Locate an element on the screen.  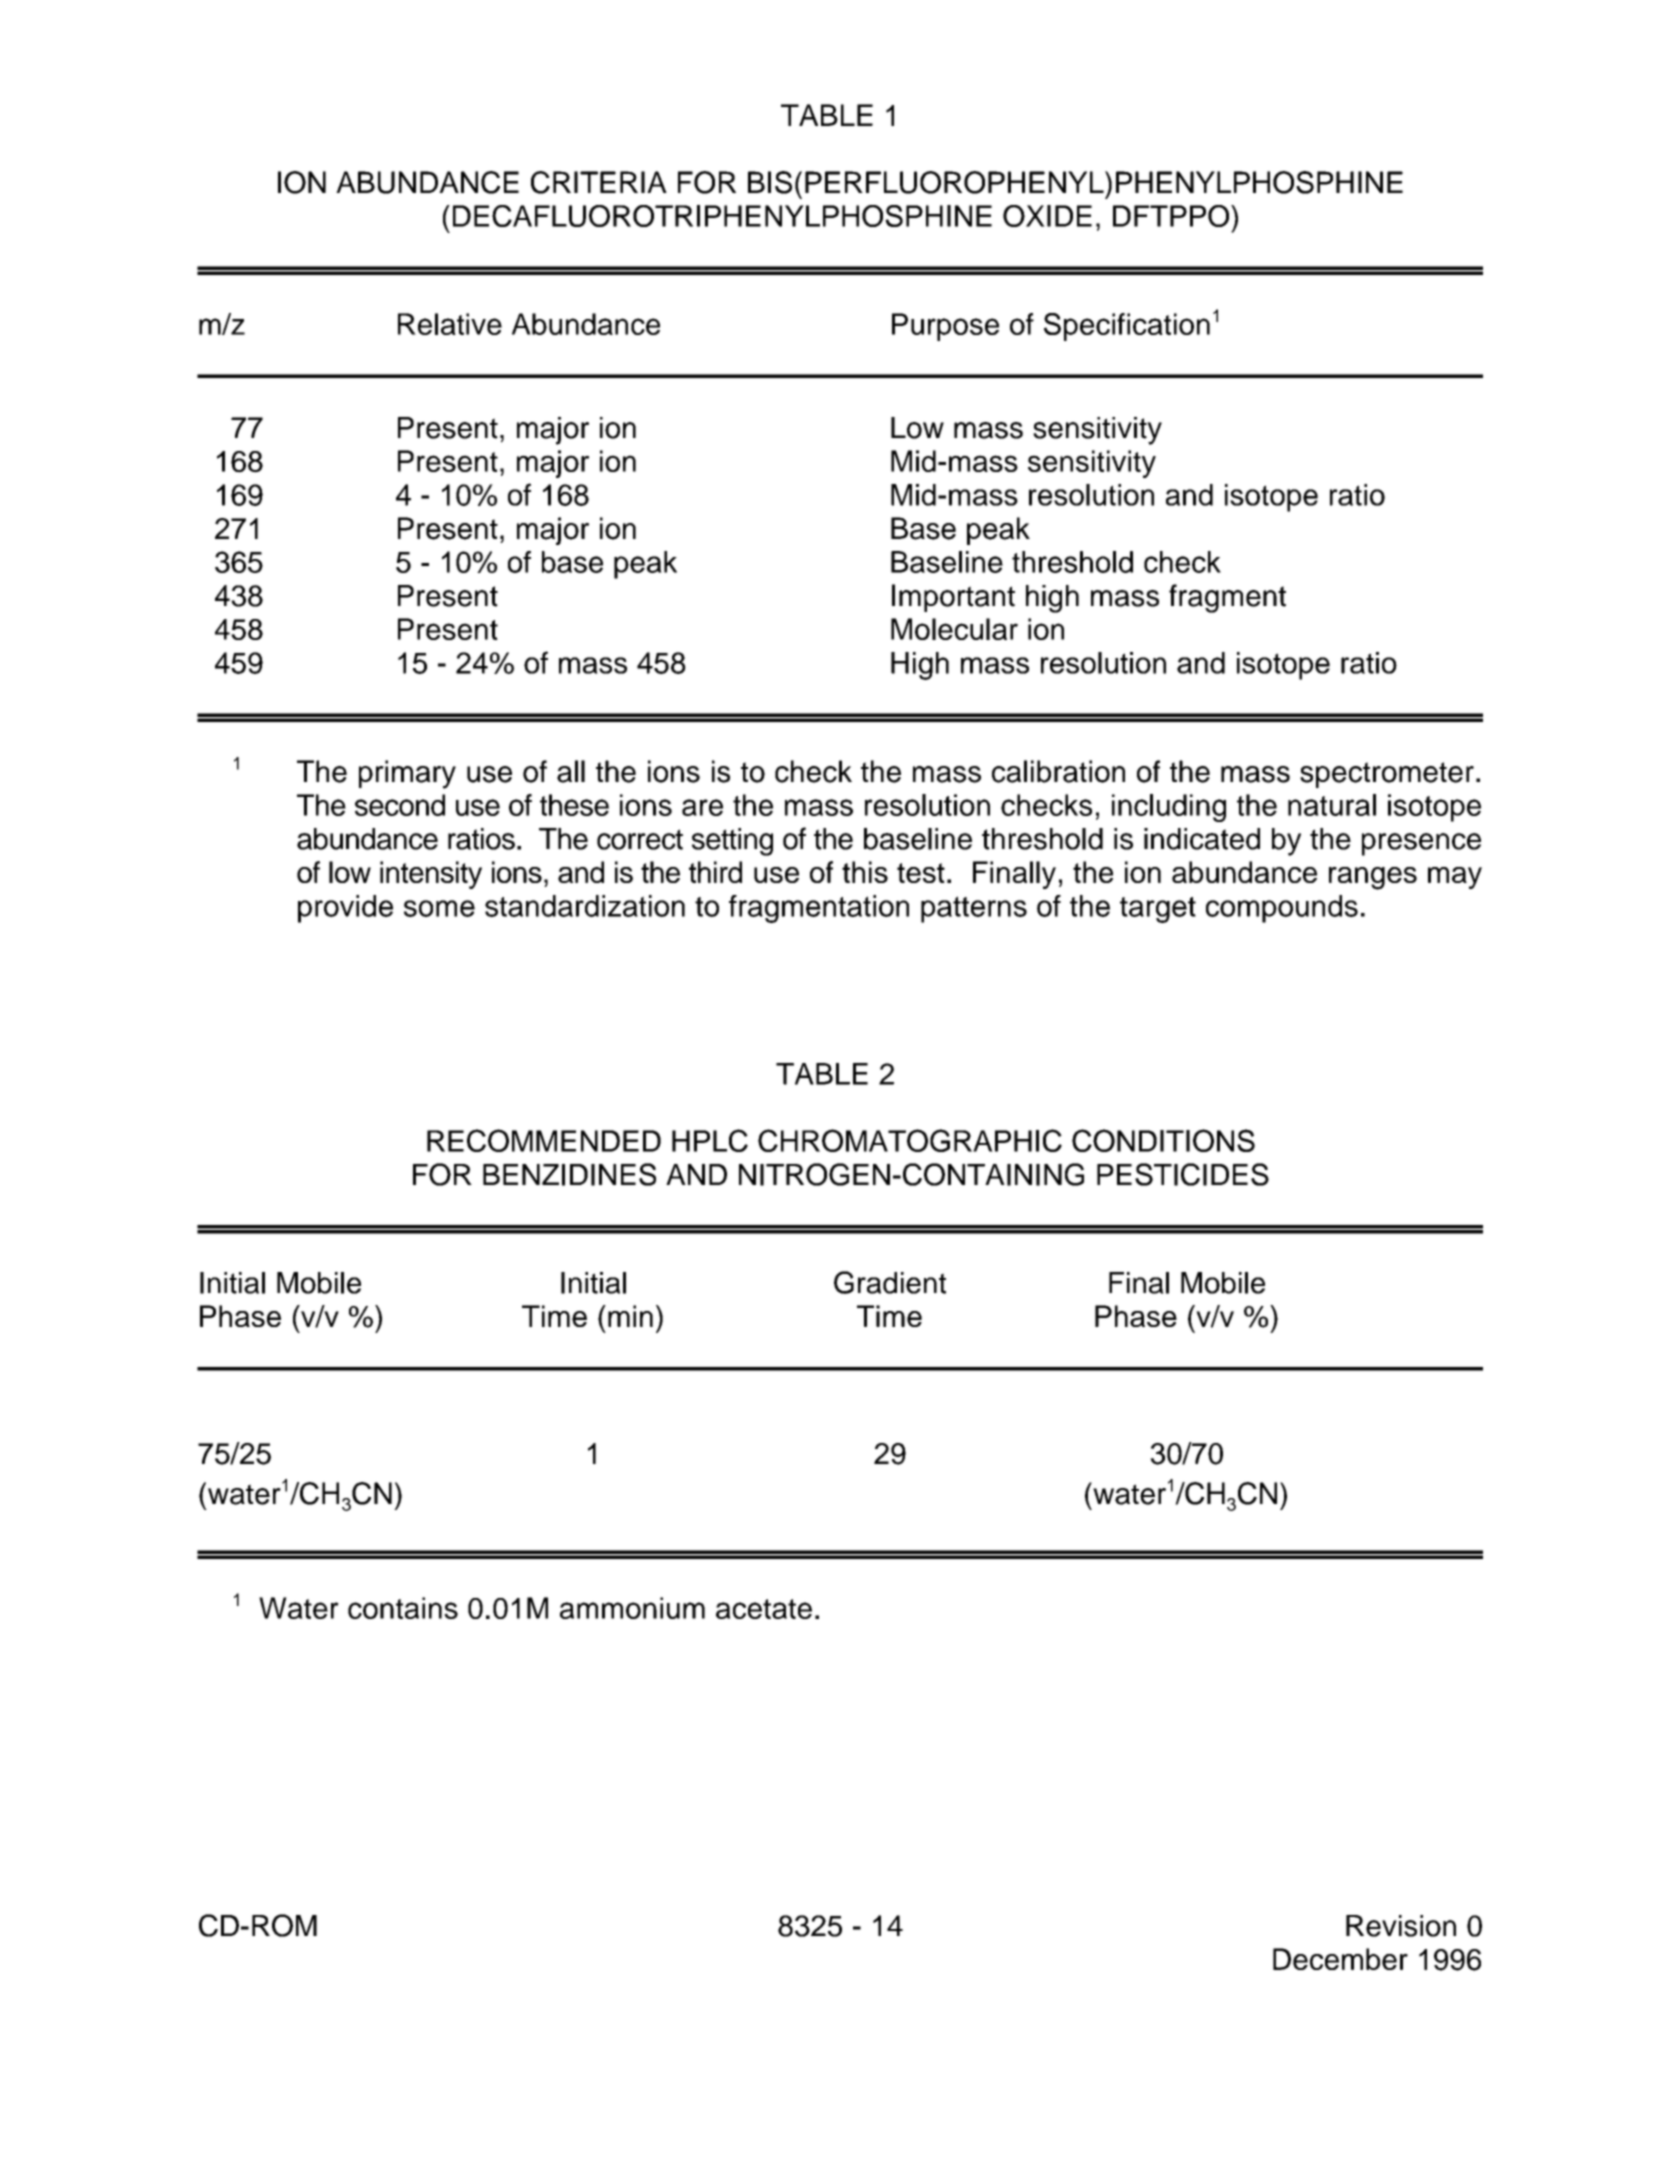
spectrometer is located at coordinates (1387, 775).
